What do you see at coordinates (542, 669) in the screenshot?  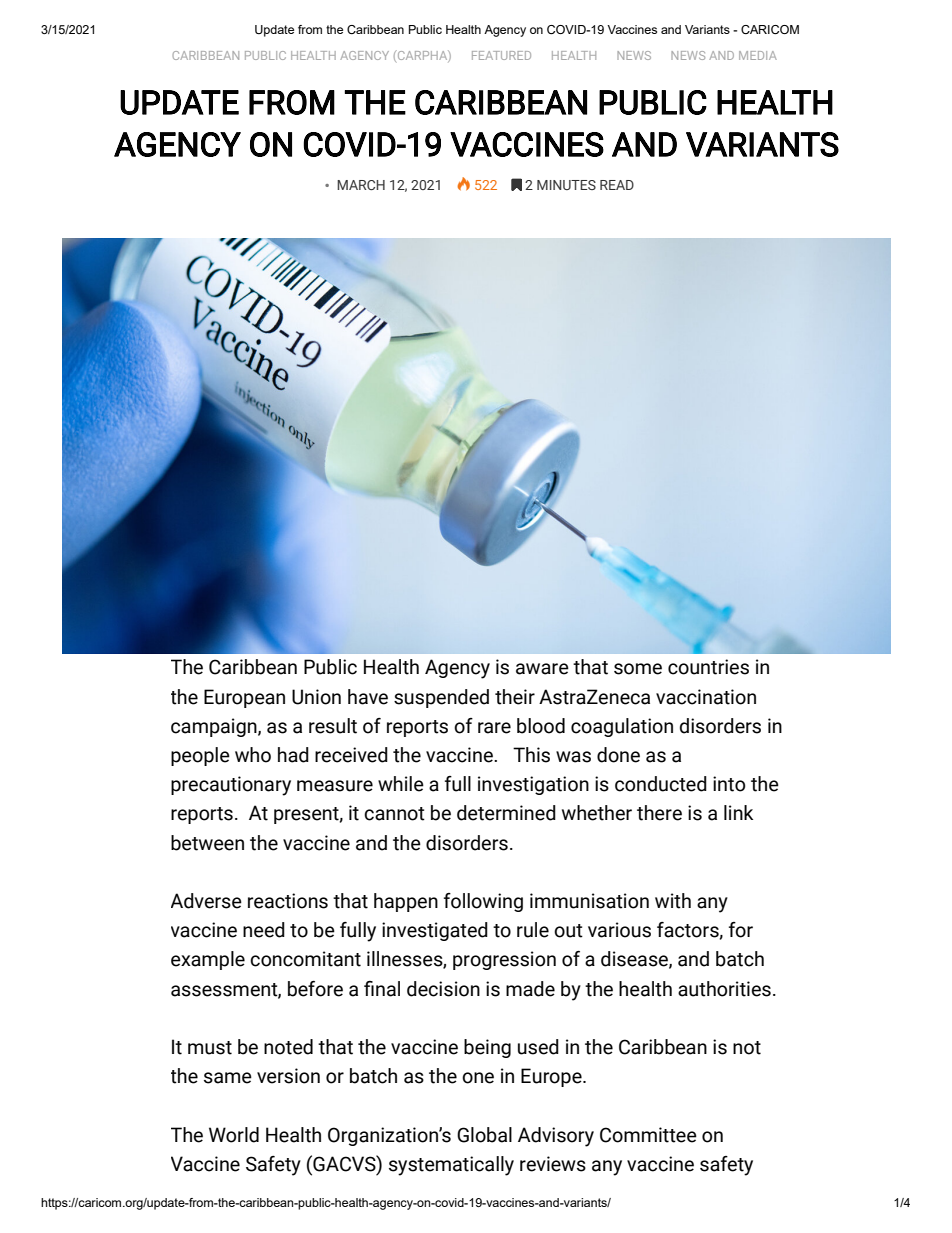 I see `aware` at bounding box center [542, 669].
